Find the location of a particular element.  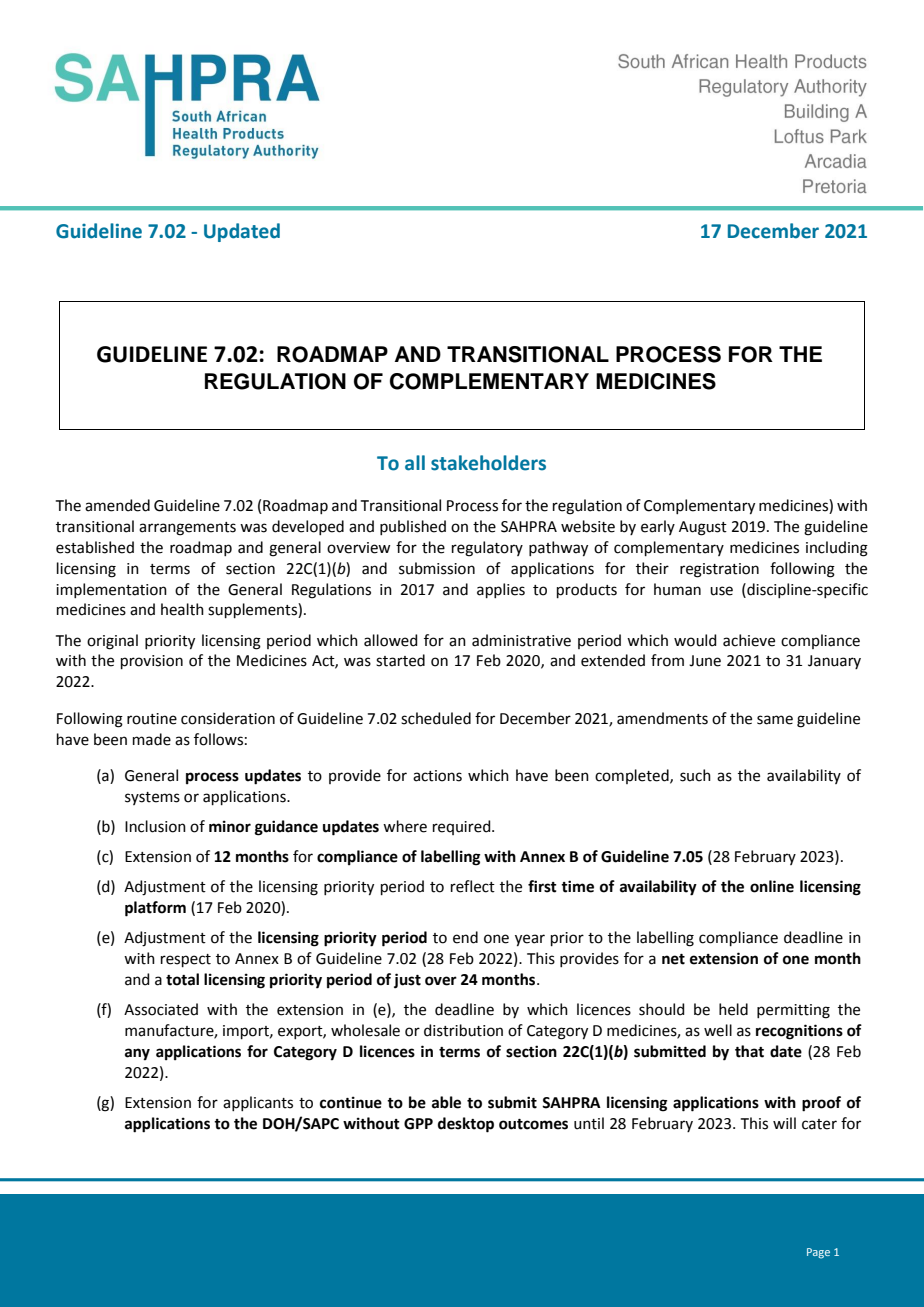

any is located at coordinates (137, 1054).
